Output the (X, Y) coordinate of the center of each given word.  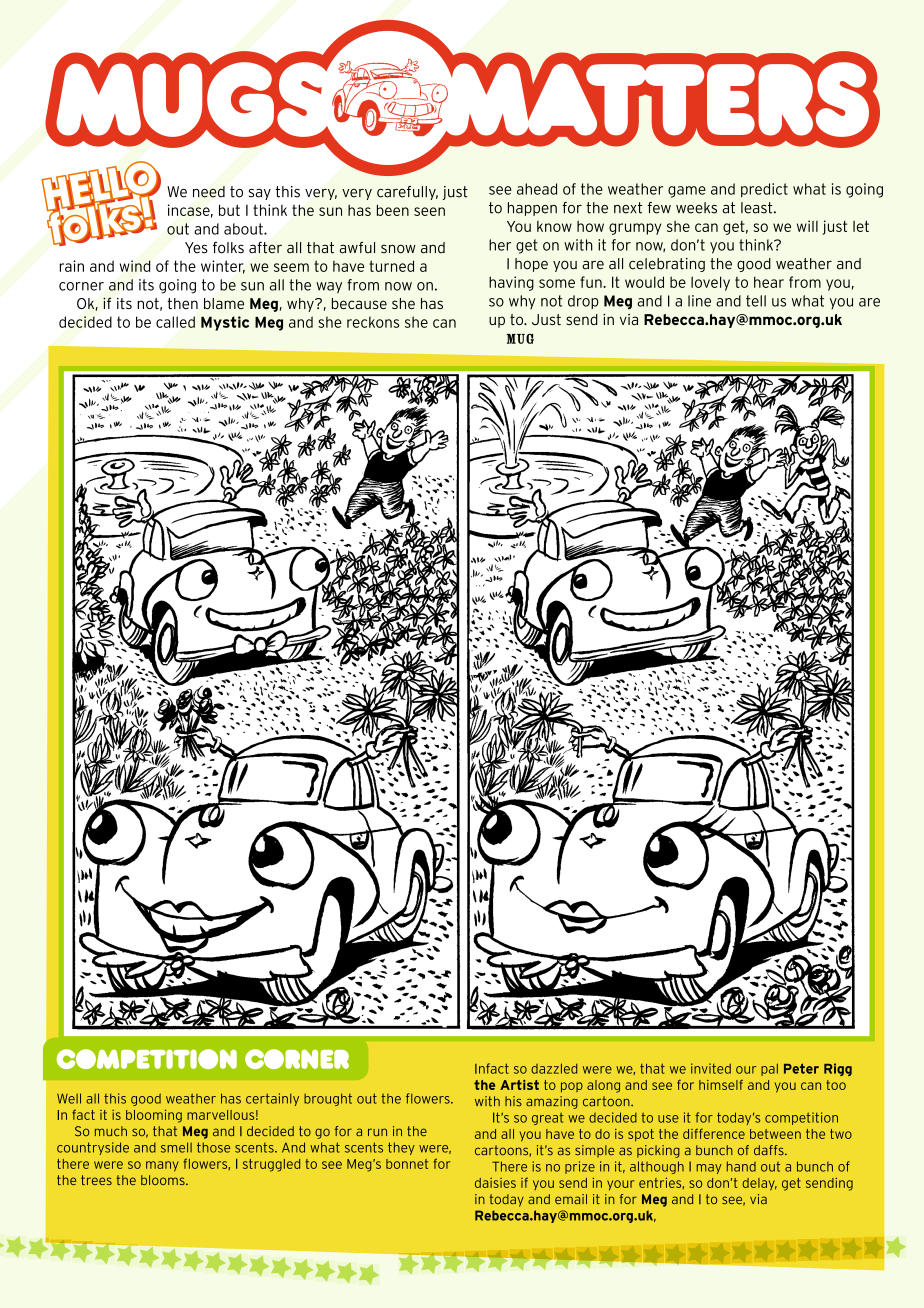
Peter (801, 1068)
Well (69, 1098)
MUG (520, 339)
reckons (373, 322)
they (401, 1148)
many (162, 1166)
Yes (196, 248)
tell (756, 301)
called (175, 322)
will (807, 226)
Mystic (225, 323)
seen (429, 211)
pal (769, 1069)
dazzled (554, 1068)
